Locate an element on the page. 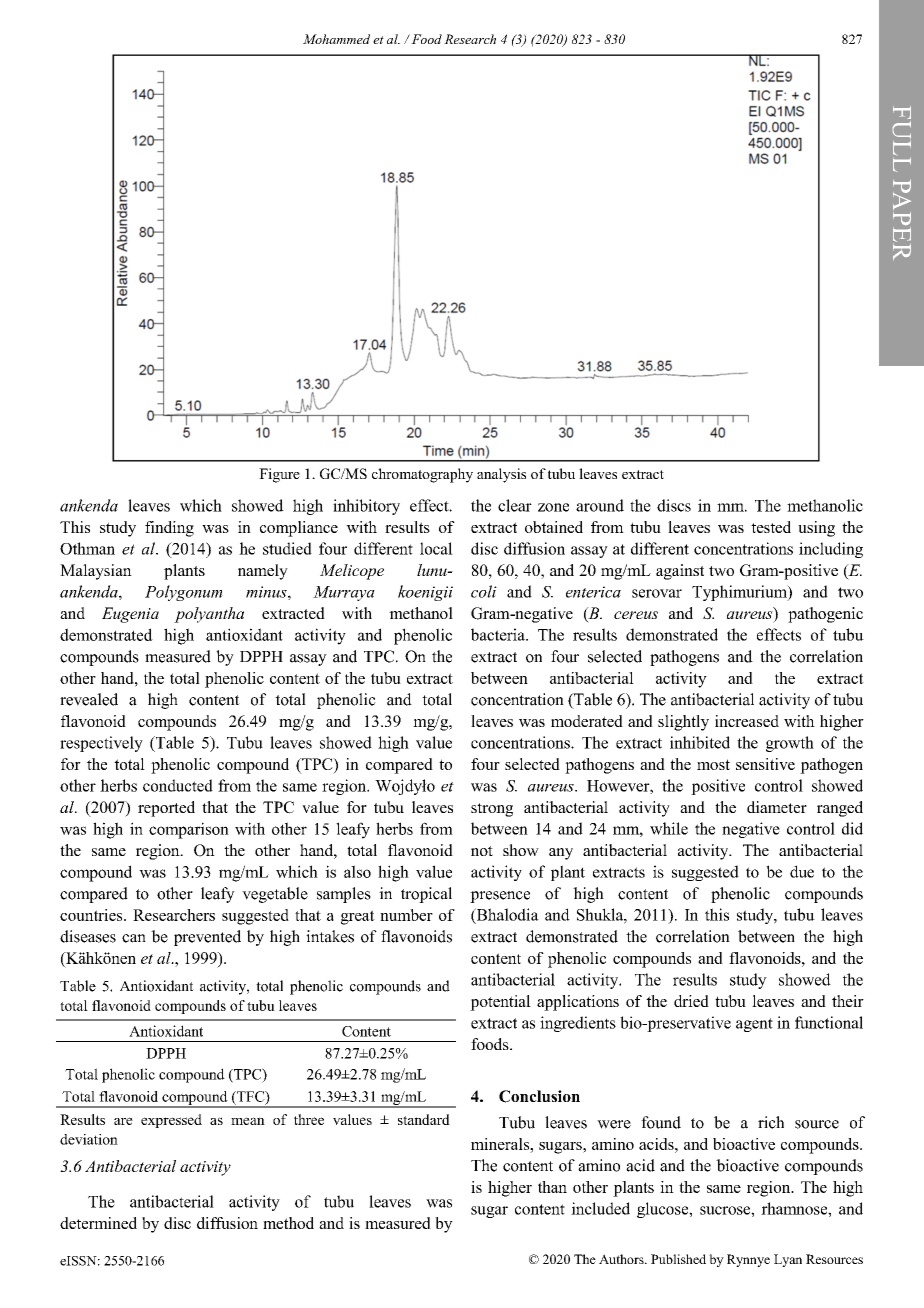 The height and width of the page is (1308, 924). revealed is located at coordinates (89, 699).
